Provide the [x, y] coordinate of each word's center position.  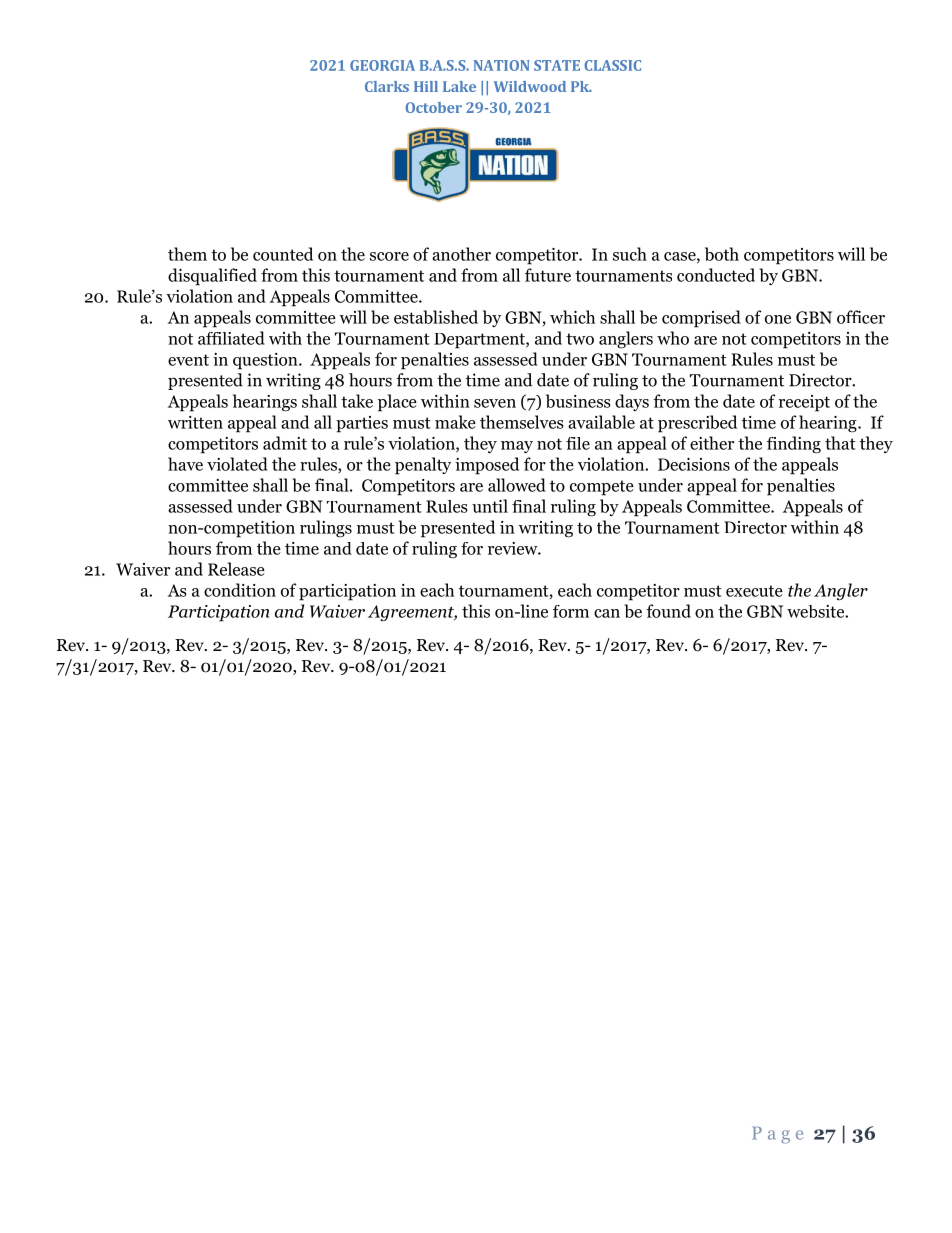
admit [285, 443]
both [722, 254]
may [517, 447]
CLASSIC [612, 65]
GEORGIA [382, 65]
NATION [502, 65]
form [571, 611]
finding [794, 445]
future [548, 275]
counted [283, 254]
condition [240, 590]
